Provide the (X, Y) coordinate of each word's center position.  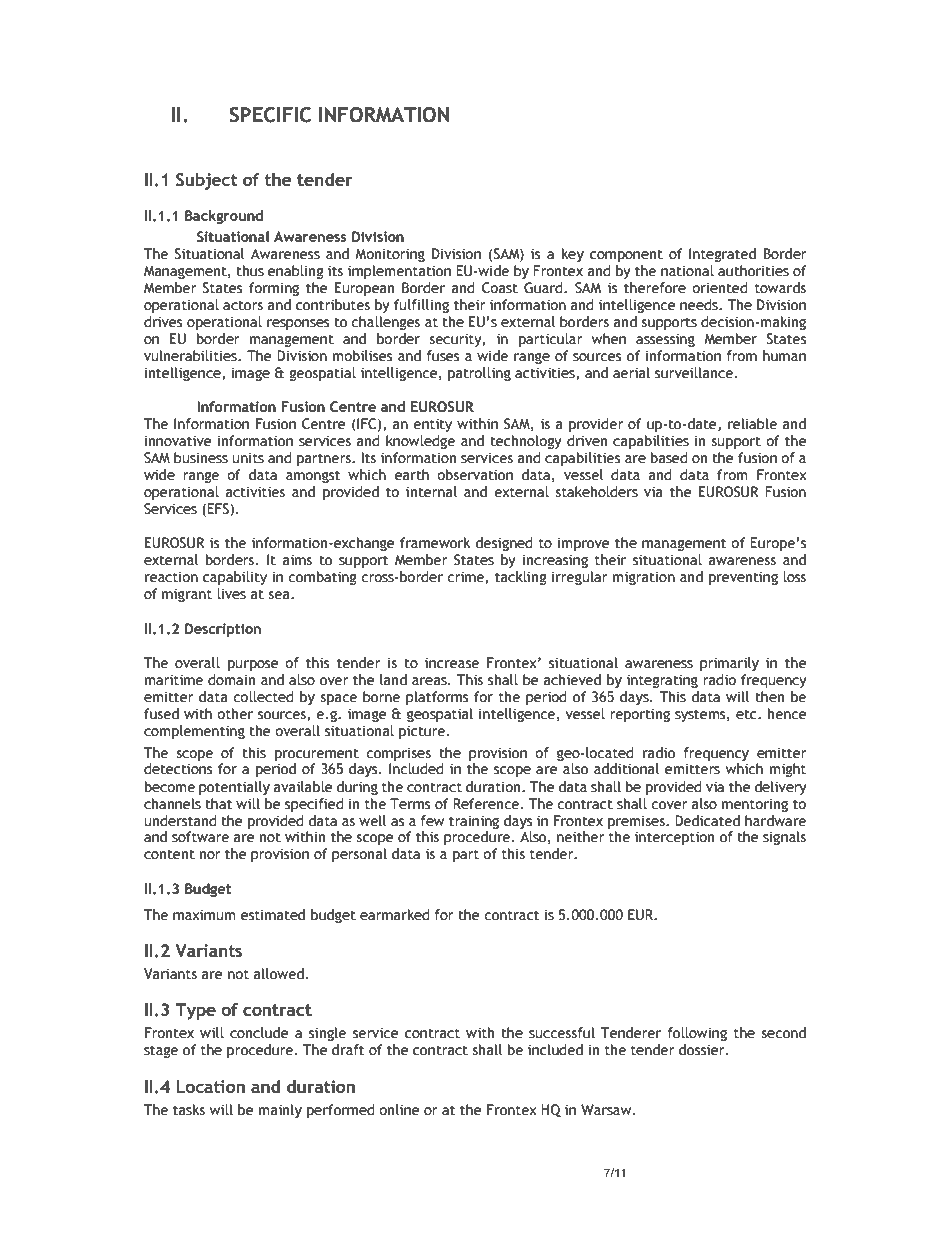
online (399, 1110)
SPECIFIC (270, 115)
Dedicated (707, 821)
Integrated (722, 255)
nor (210, 855)
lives (231, 594)
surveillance (695, 373)
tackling (521, 578)
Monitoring (390, 255)
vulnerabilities (191, 356)
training (474, 822)
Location (211, 1086)
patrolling (479, 374)
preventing (743, 578)
